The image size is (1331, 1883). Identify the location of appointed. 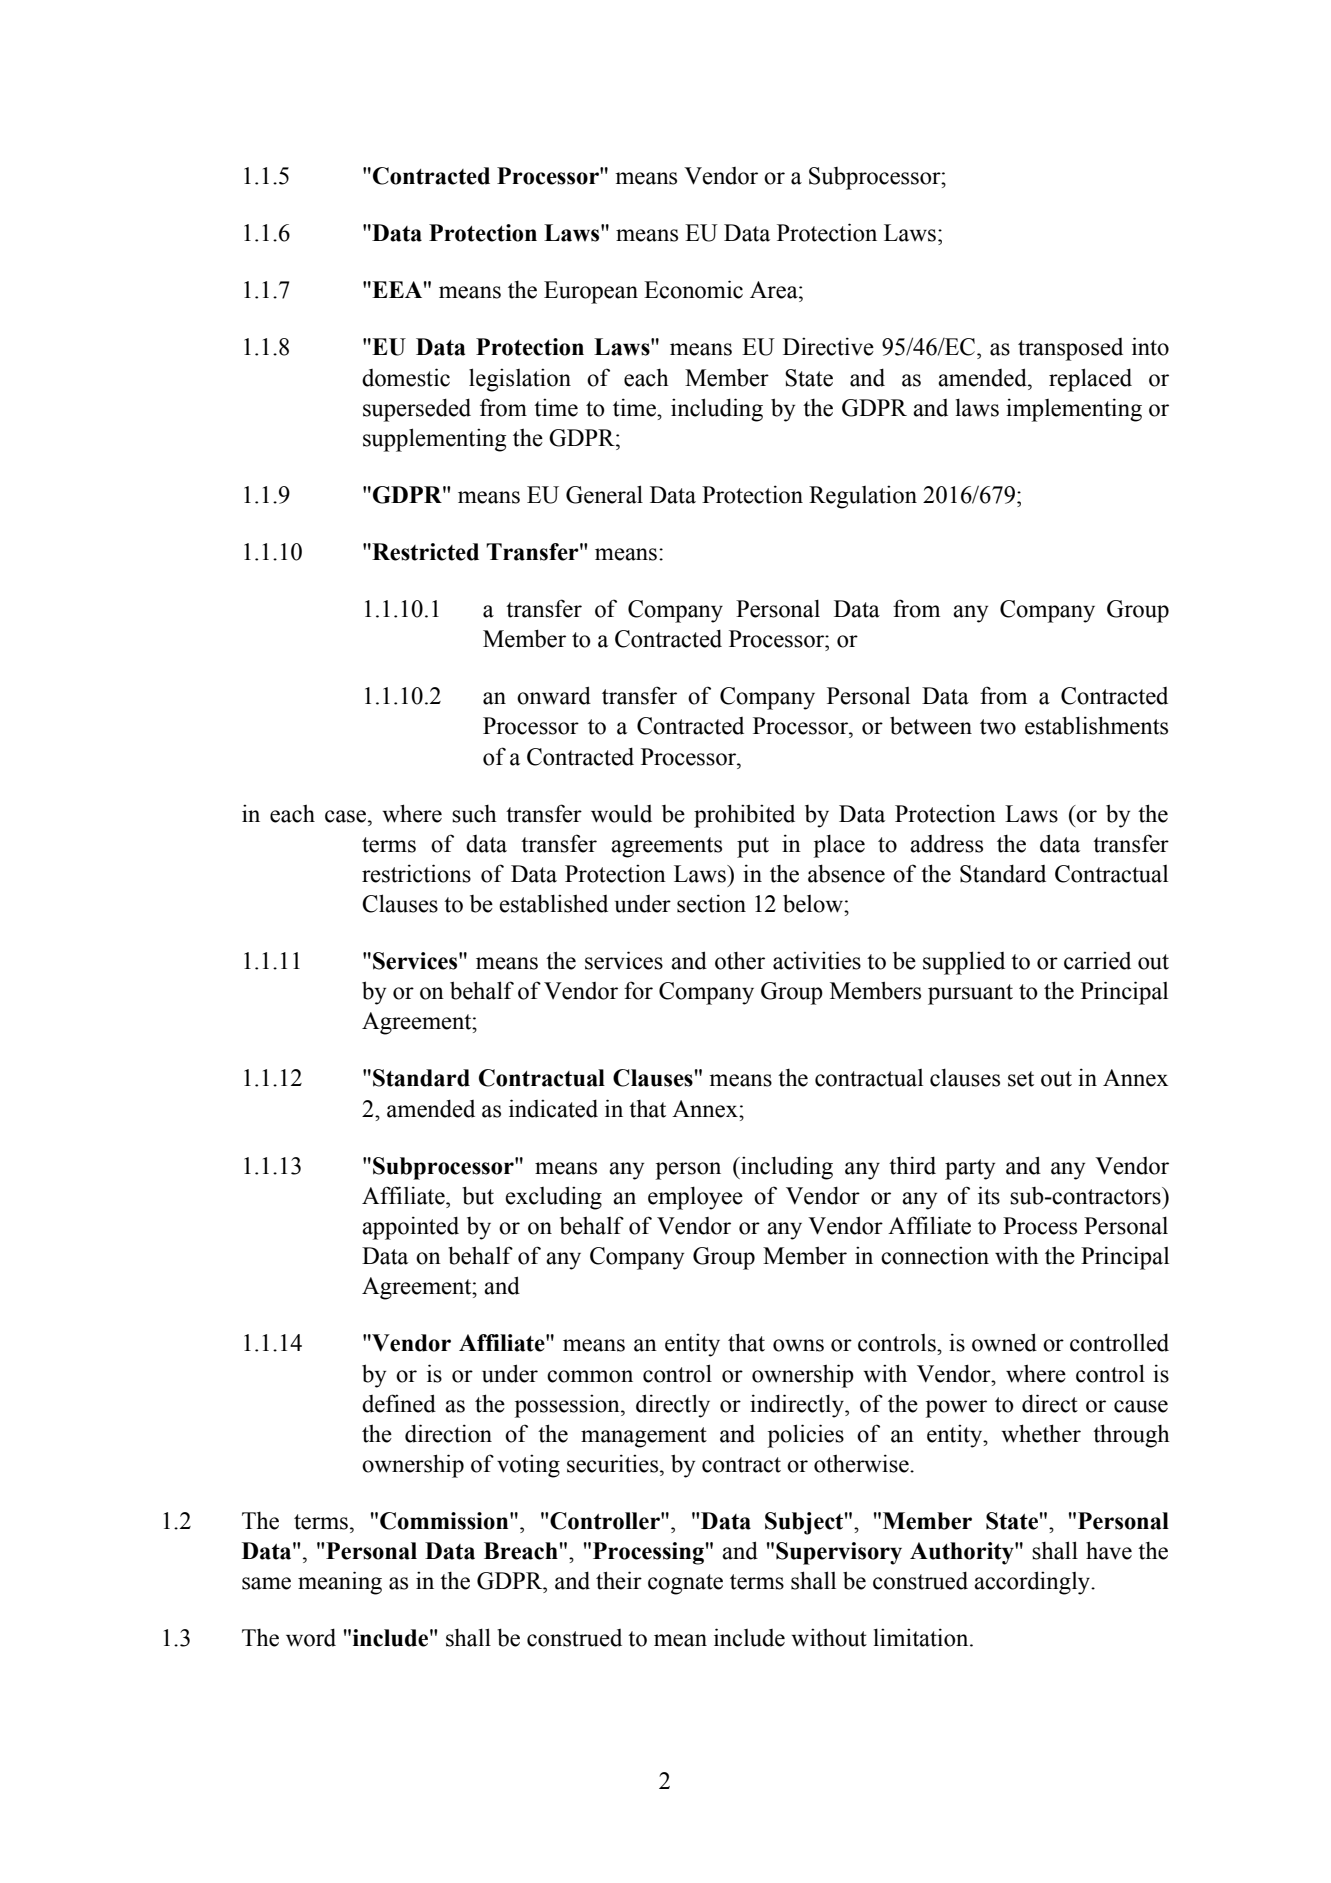
(410, 1228).
